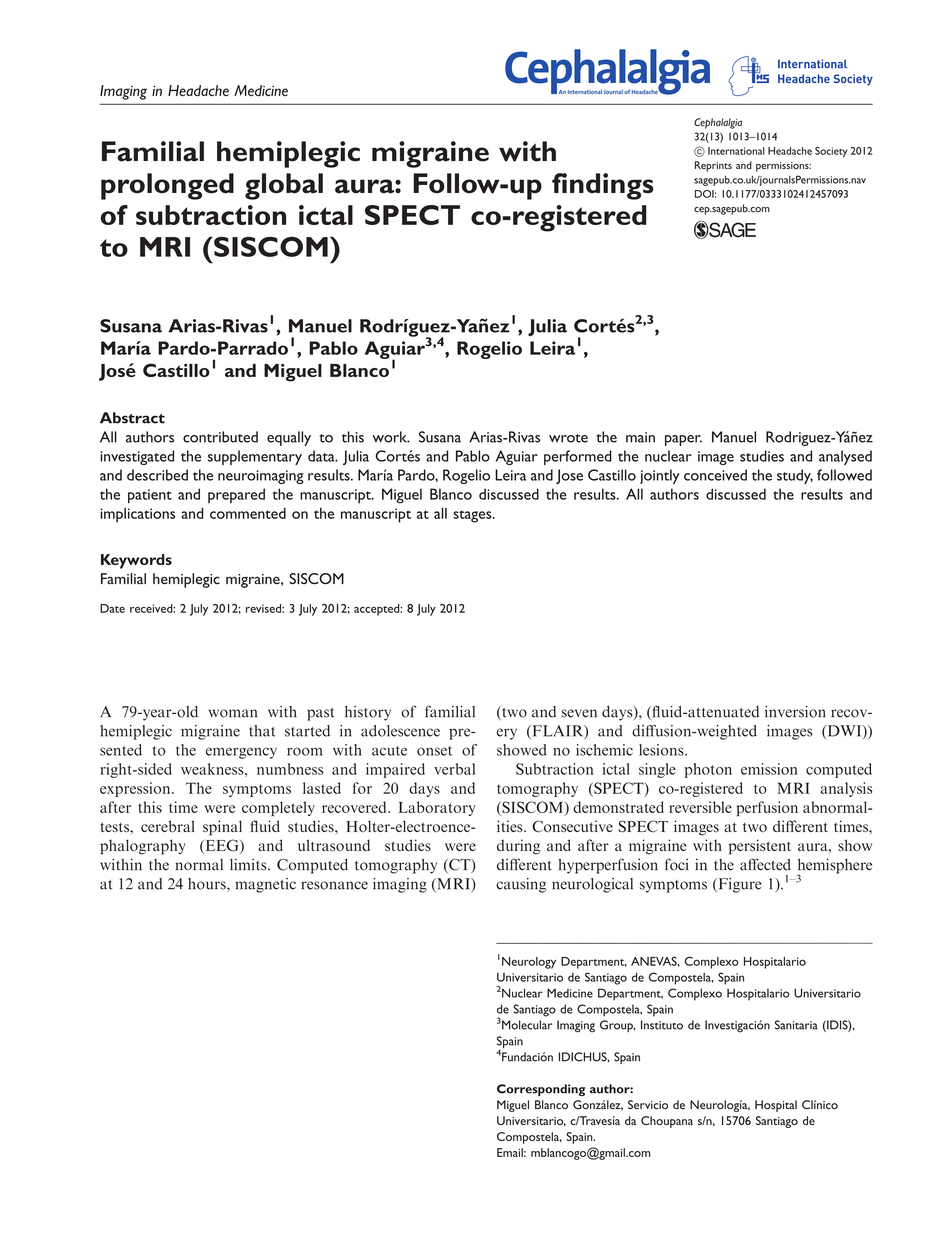 This screenshot has width=952, height=1251. I want to click on Reprints, so click(713, 166).
